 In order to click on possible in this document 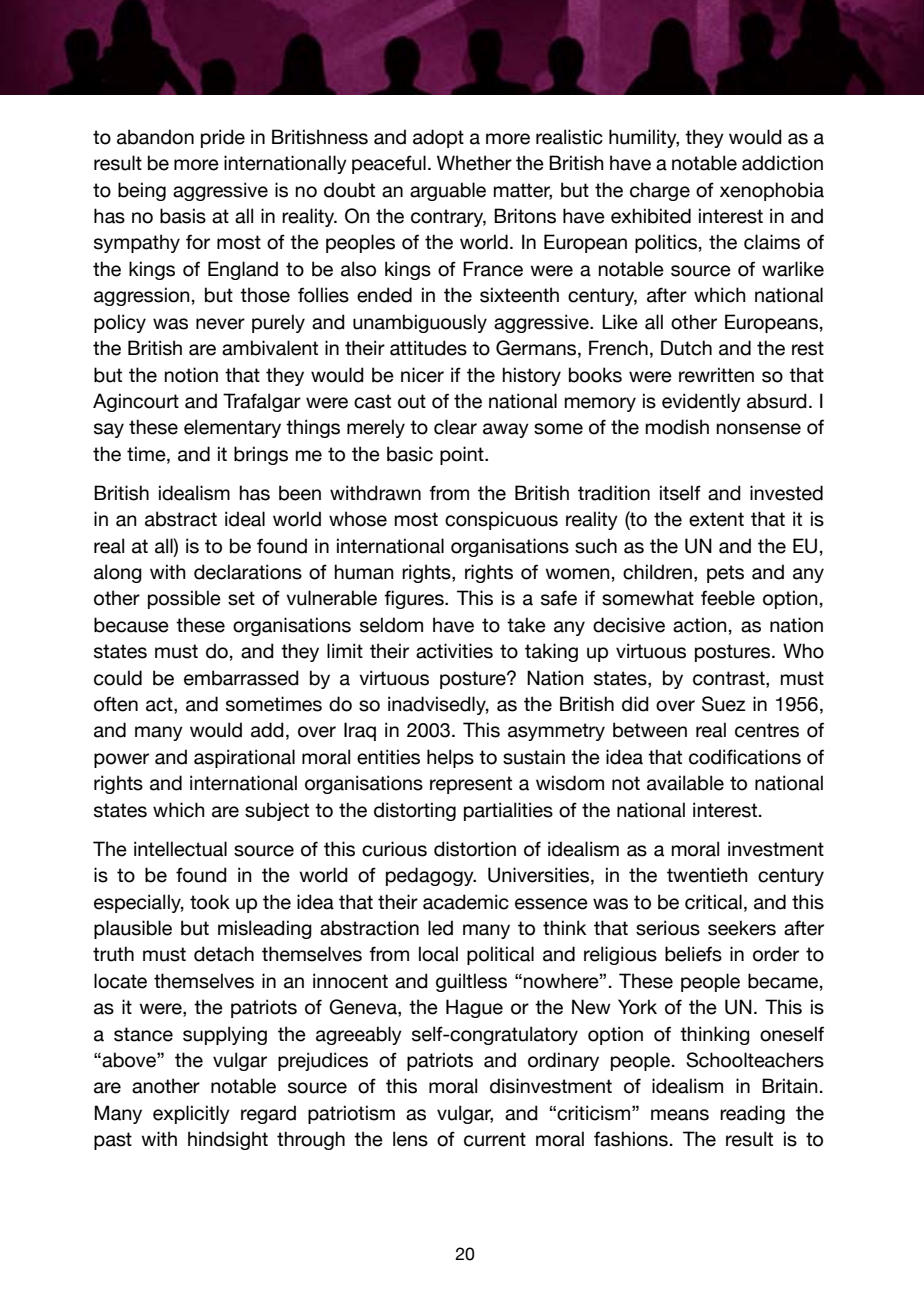, I will do `click(184, 599)`.
